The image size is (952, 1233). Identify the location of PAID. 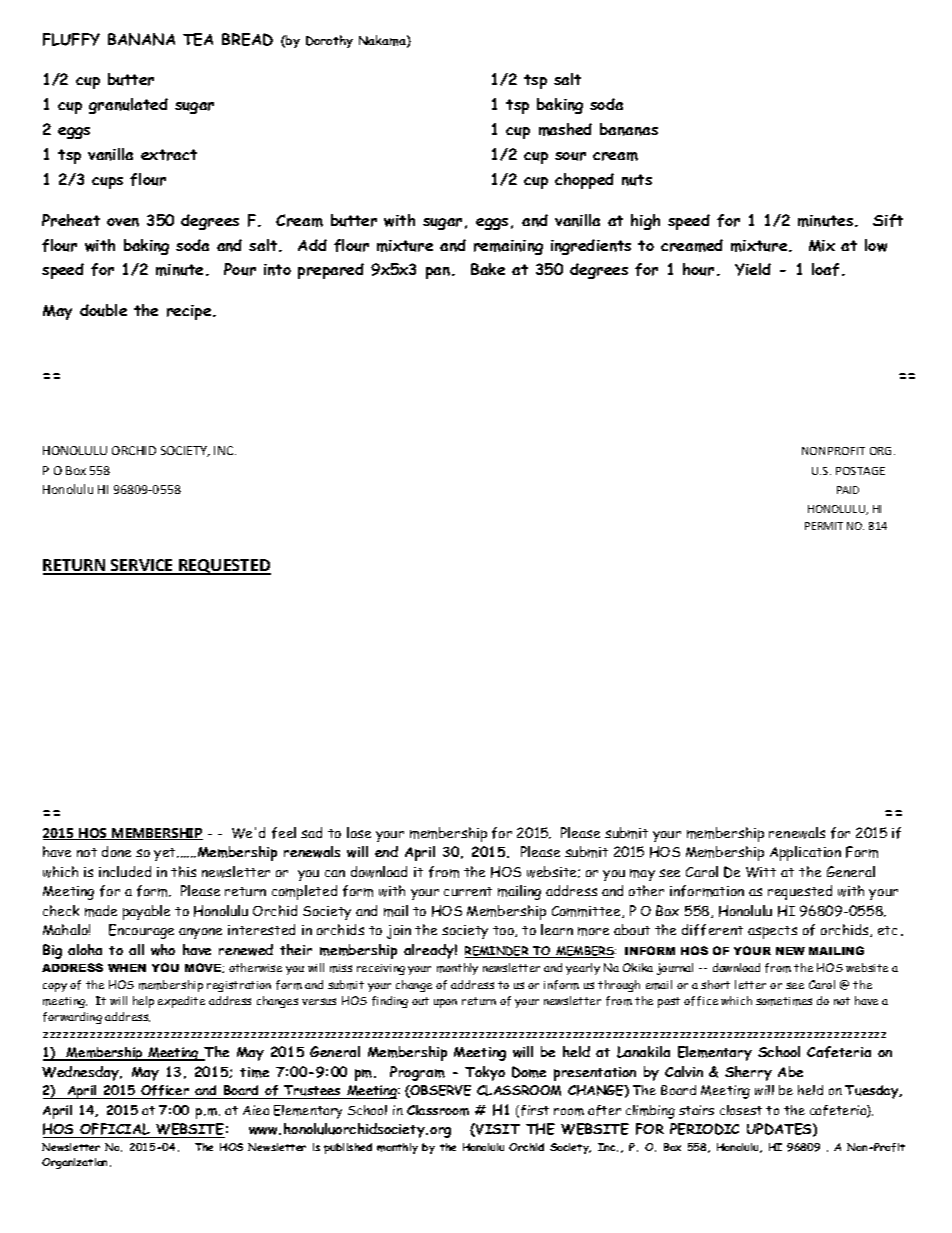
(848, 490).
